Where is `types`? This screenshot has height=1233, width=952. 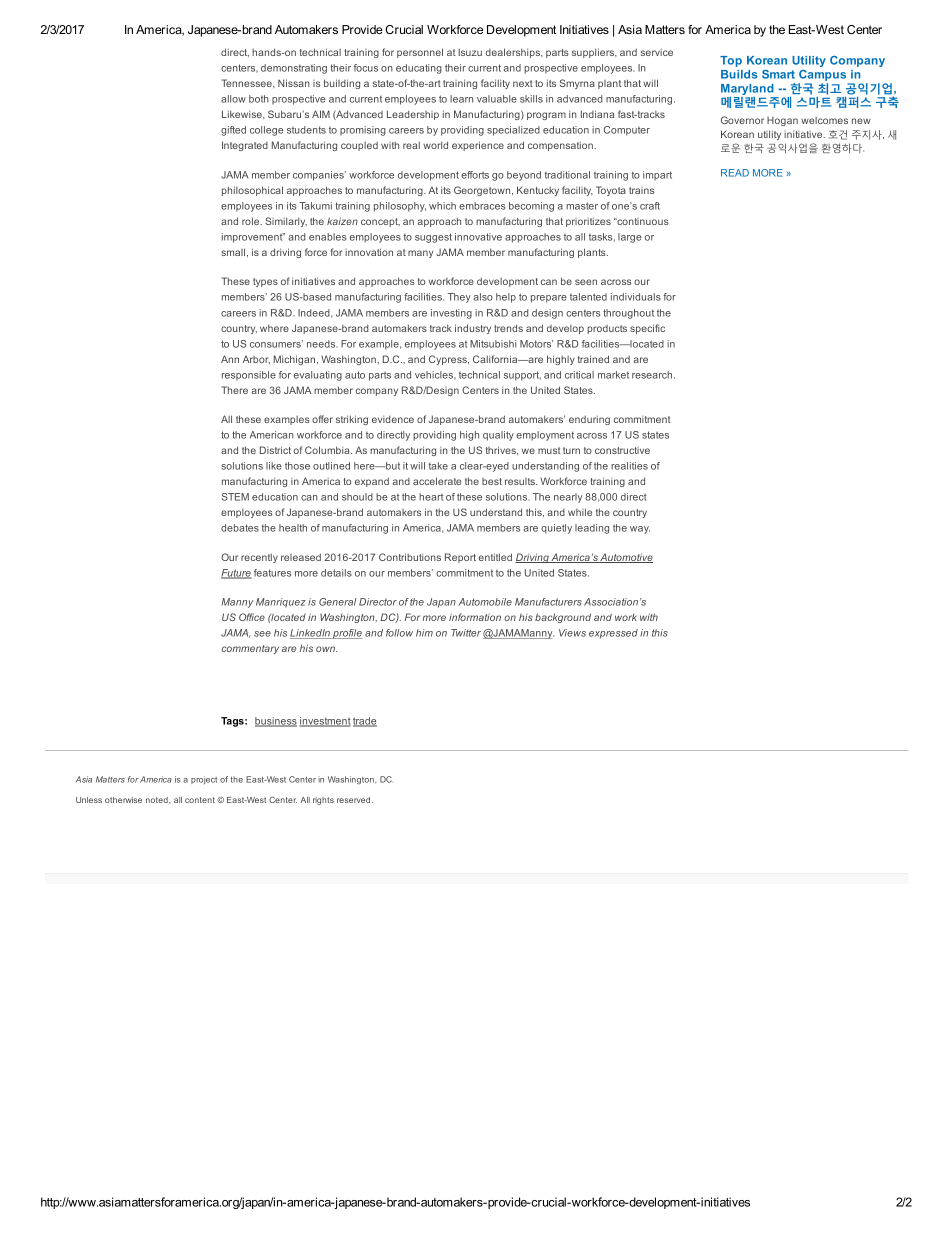
types is located at coordinates (265, 282).
